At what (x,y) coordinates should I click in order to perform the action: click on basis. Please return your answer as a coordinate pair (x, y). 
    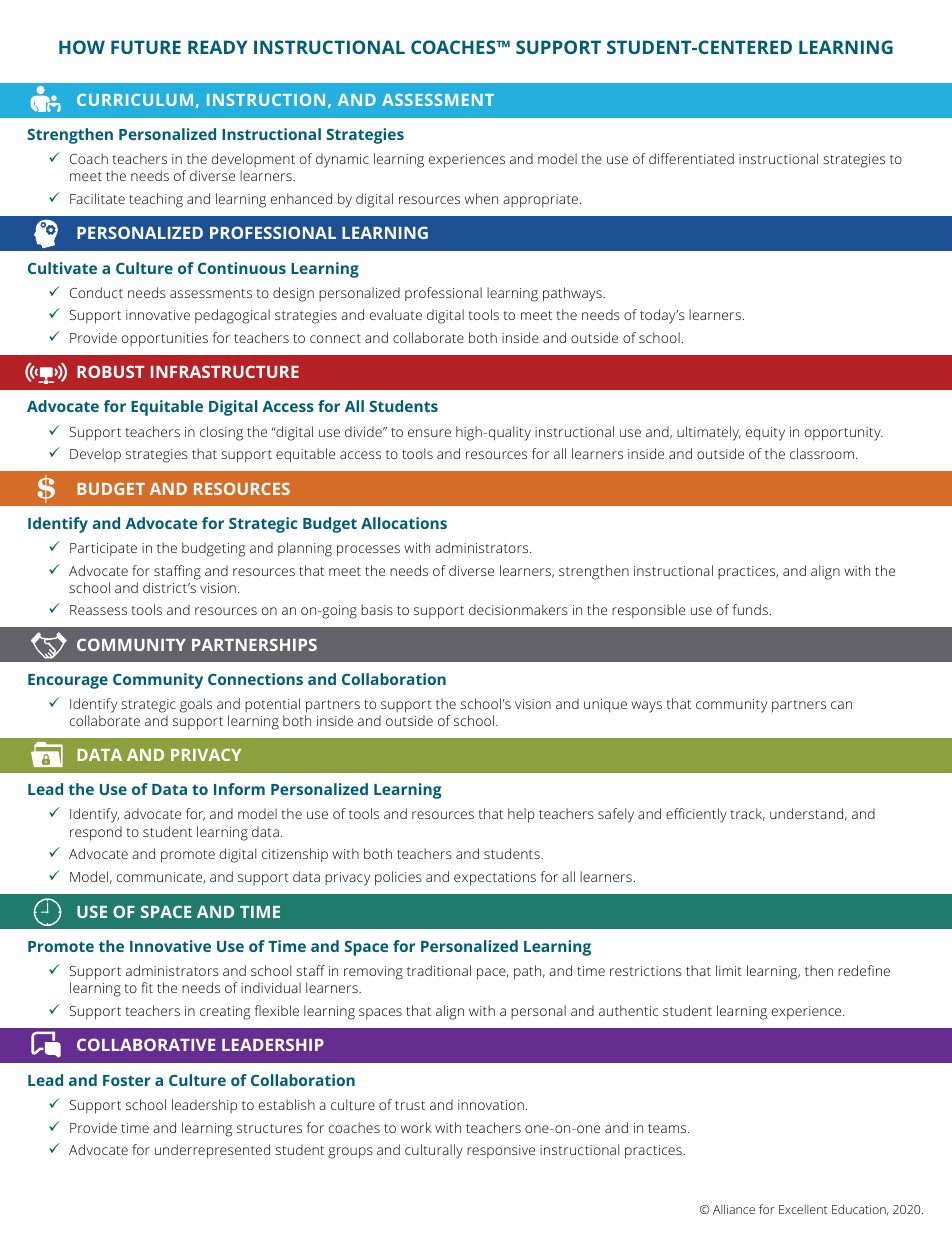
    Looking at the image, I should click on (377, 609).
